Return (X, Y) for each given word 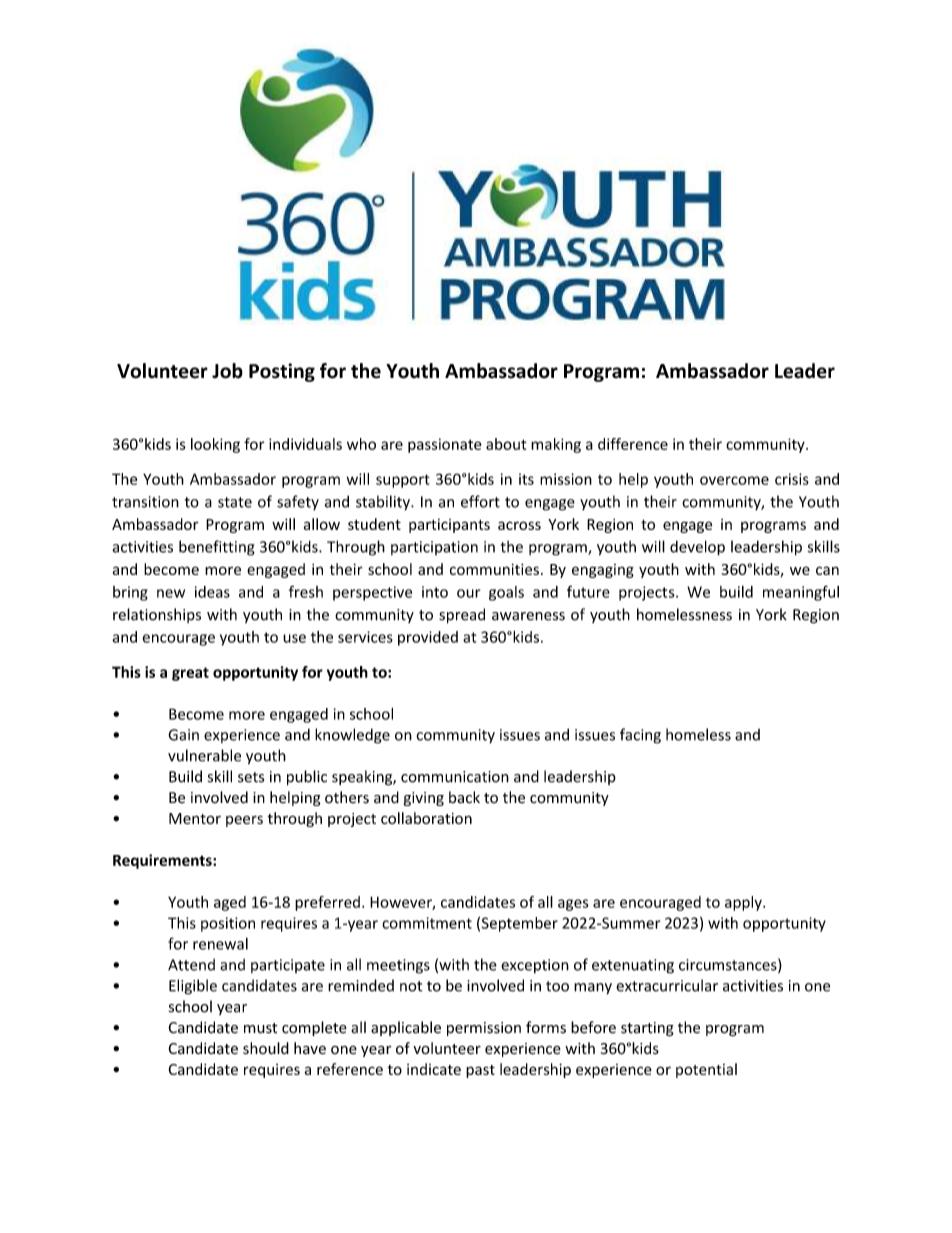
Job (227, 371)
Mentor (195, 818)
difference (633, 444)
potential (706, 1070)
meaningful (801, 593)
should (266, 1048)
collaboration (426, 818)
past (480, 1071)
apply (744, 903)
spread (462, 616)
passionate (444, 445)
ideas (212, 592)
